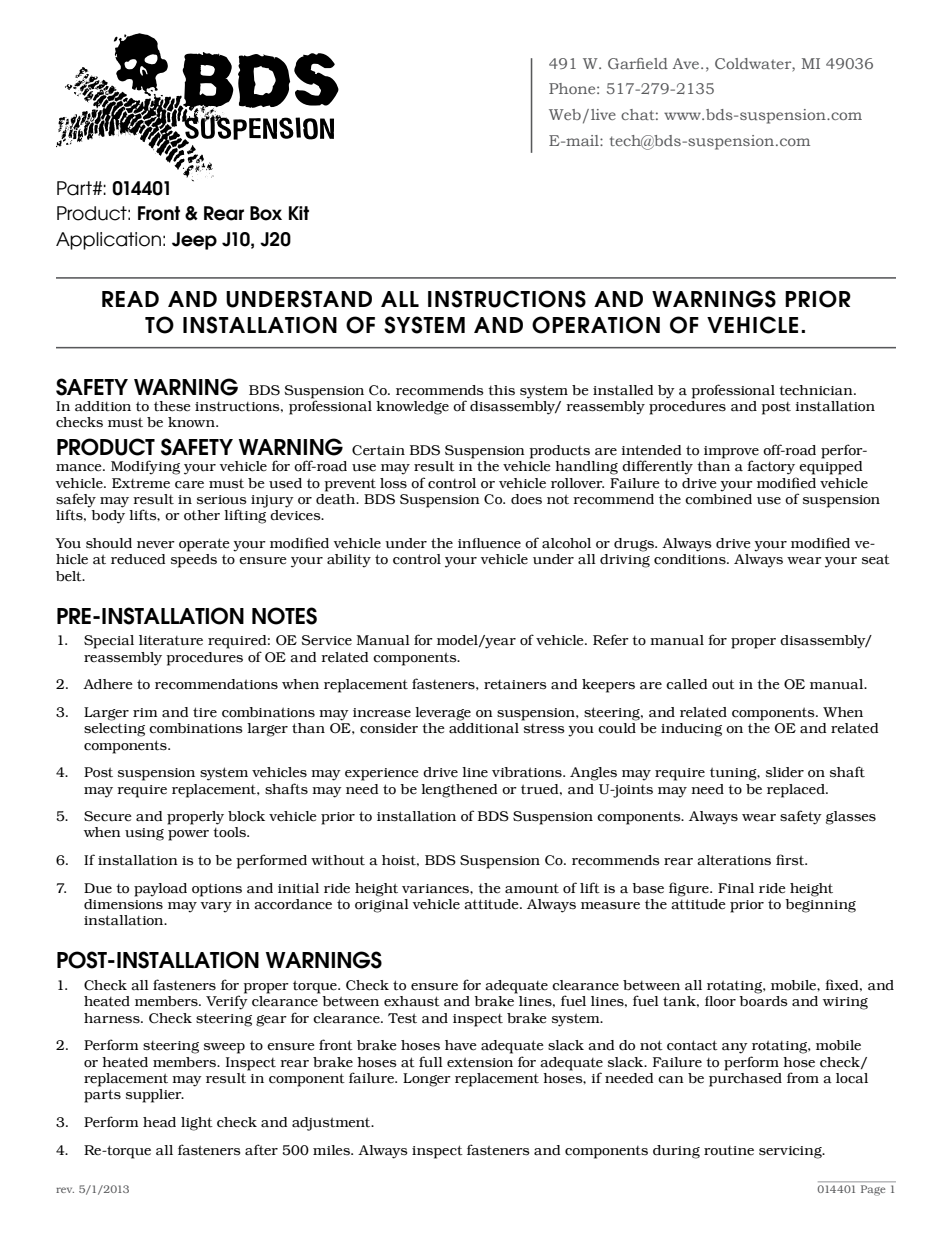  What do you see at coordinates (785, 772) in the page?
I see `slider` at bounding box center [785, 772].
